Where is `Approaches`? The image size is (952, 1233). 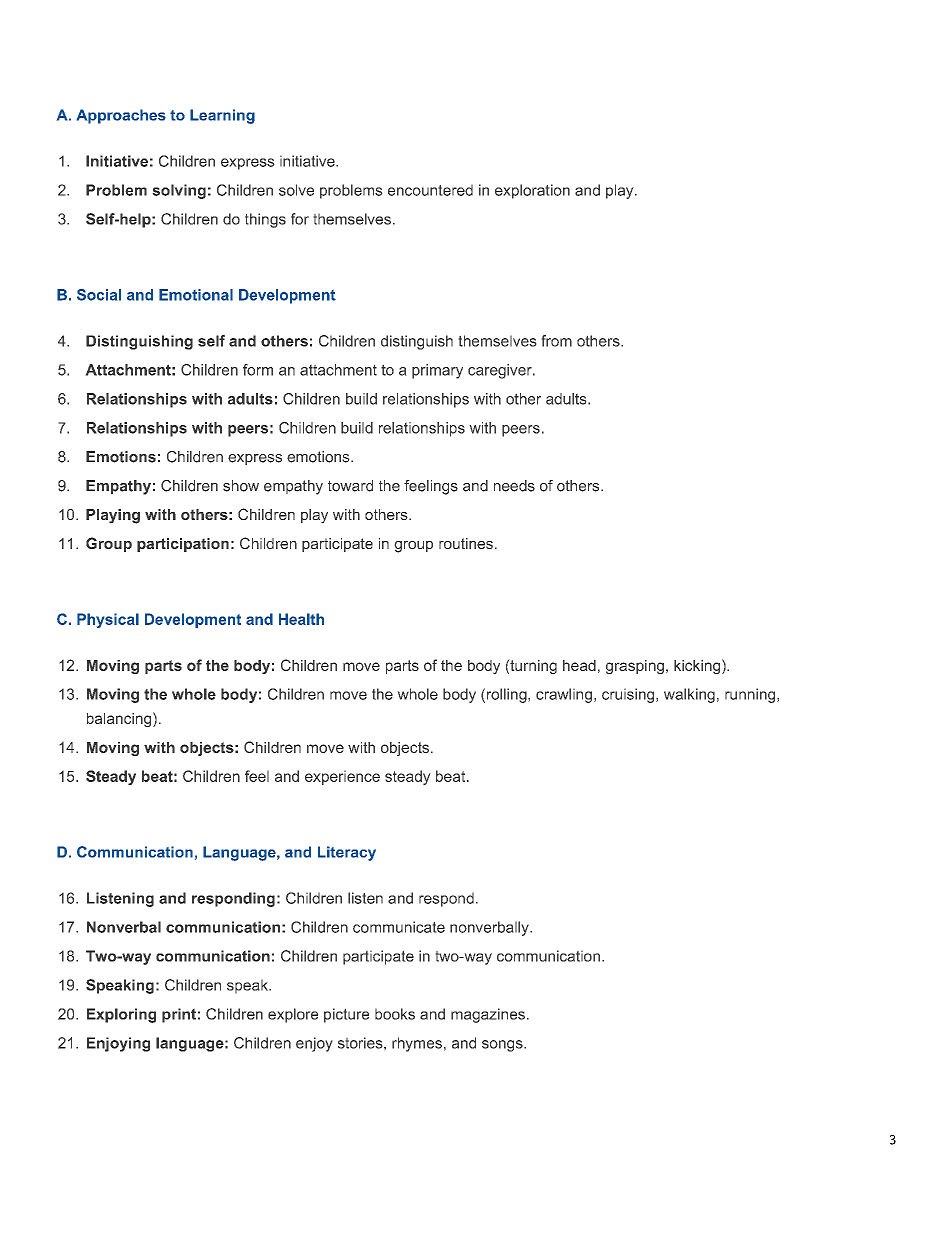
Approaches is located at coordinates (121, 116).
